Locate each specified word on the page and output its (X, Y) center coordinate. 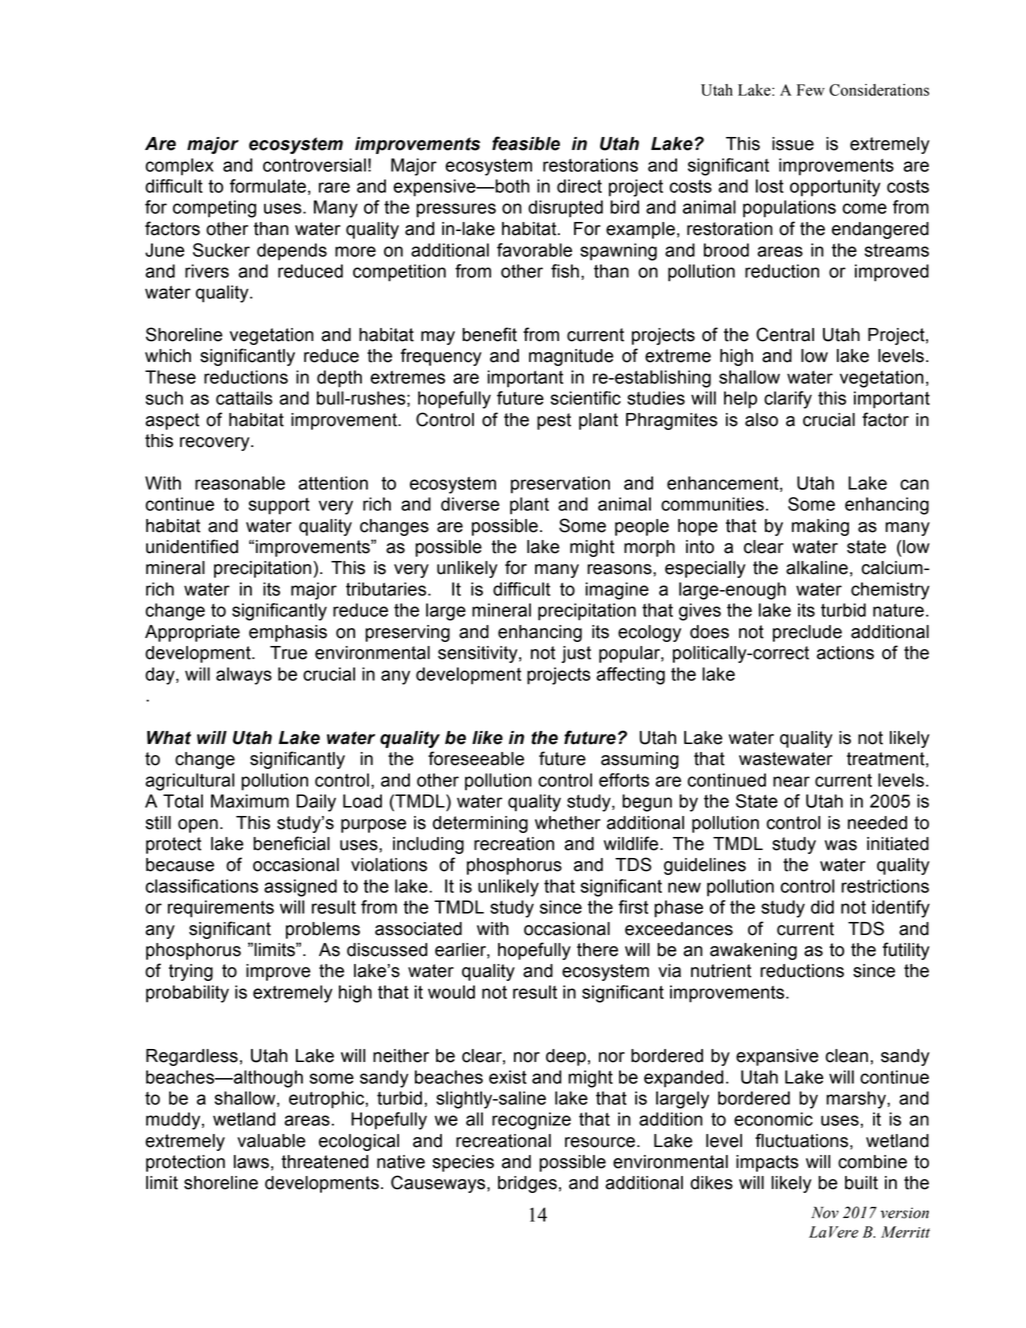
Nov (825, 1212)
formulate (268, 186)
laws (251, 1162)
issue (793, 144)
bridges (527, 1184)
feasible (526, 143)
